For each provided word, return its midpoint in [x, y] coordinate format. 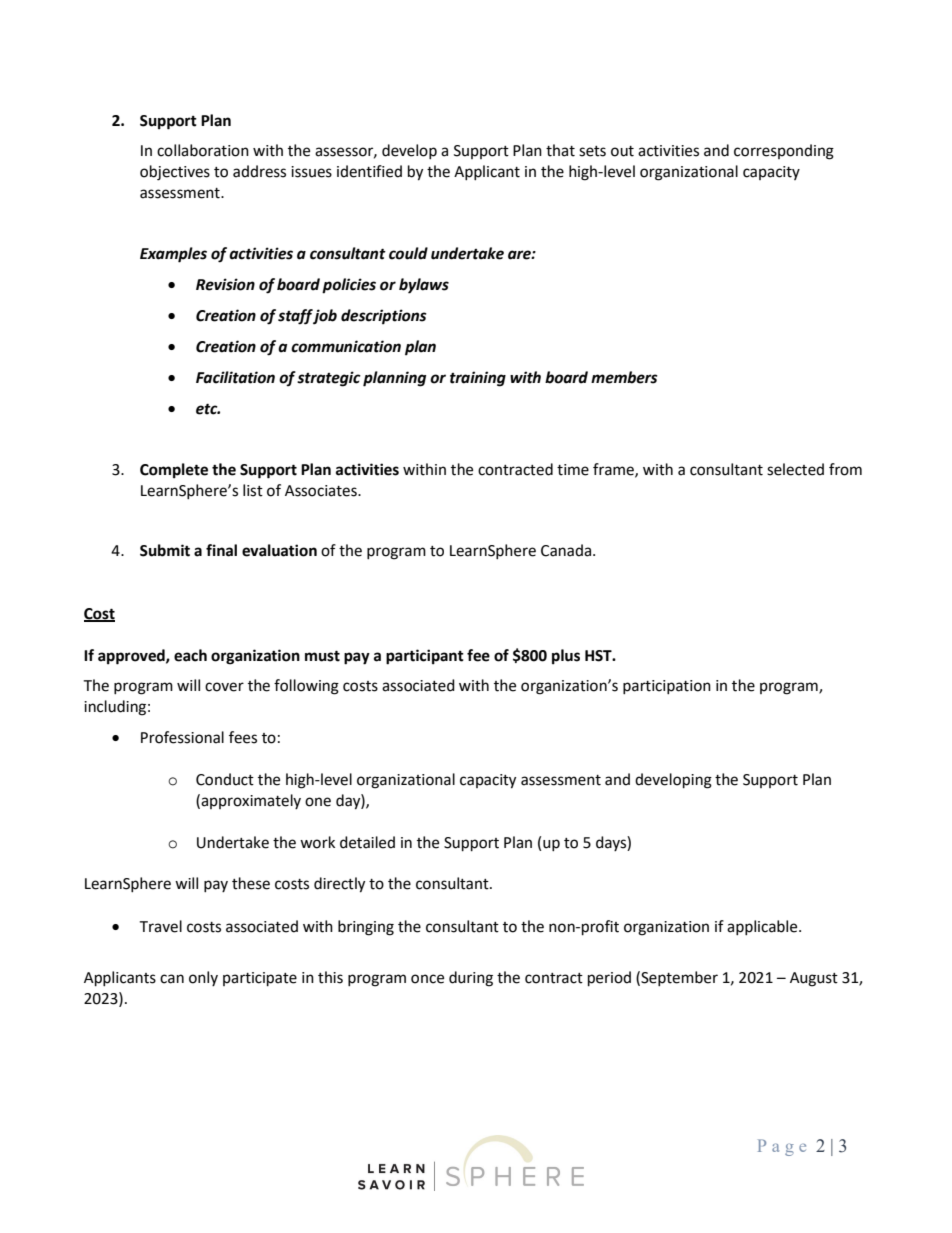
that [560, 150]
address [259, 171]
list [253, 490]
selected [795, 469]
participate [260, 979]
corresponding [784, 152]
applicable [763, 927]
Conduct [225, 779]
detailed [367, 842]
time [573, 470]
